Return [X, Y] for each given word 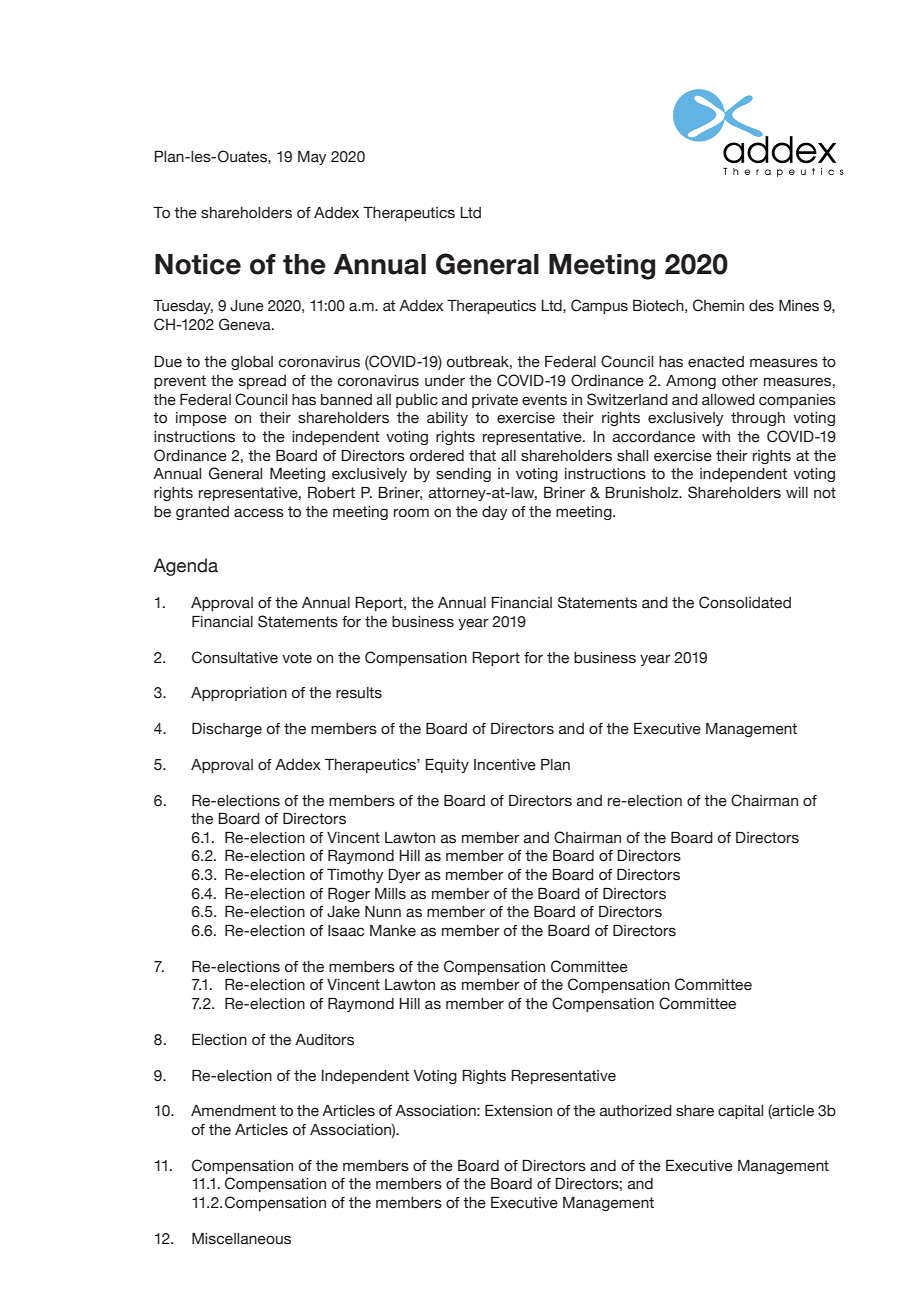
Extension [518, 1111]
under [445, 381]
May [312, 158]
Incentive [505, 765]
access [259, 513]
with [716, 436]
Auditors [324, 1040]
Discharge [227, 730]
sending [463, 475]
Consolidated [745, 602]
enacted [716, 362]
